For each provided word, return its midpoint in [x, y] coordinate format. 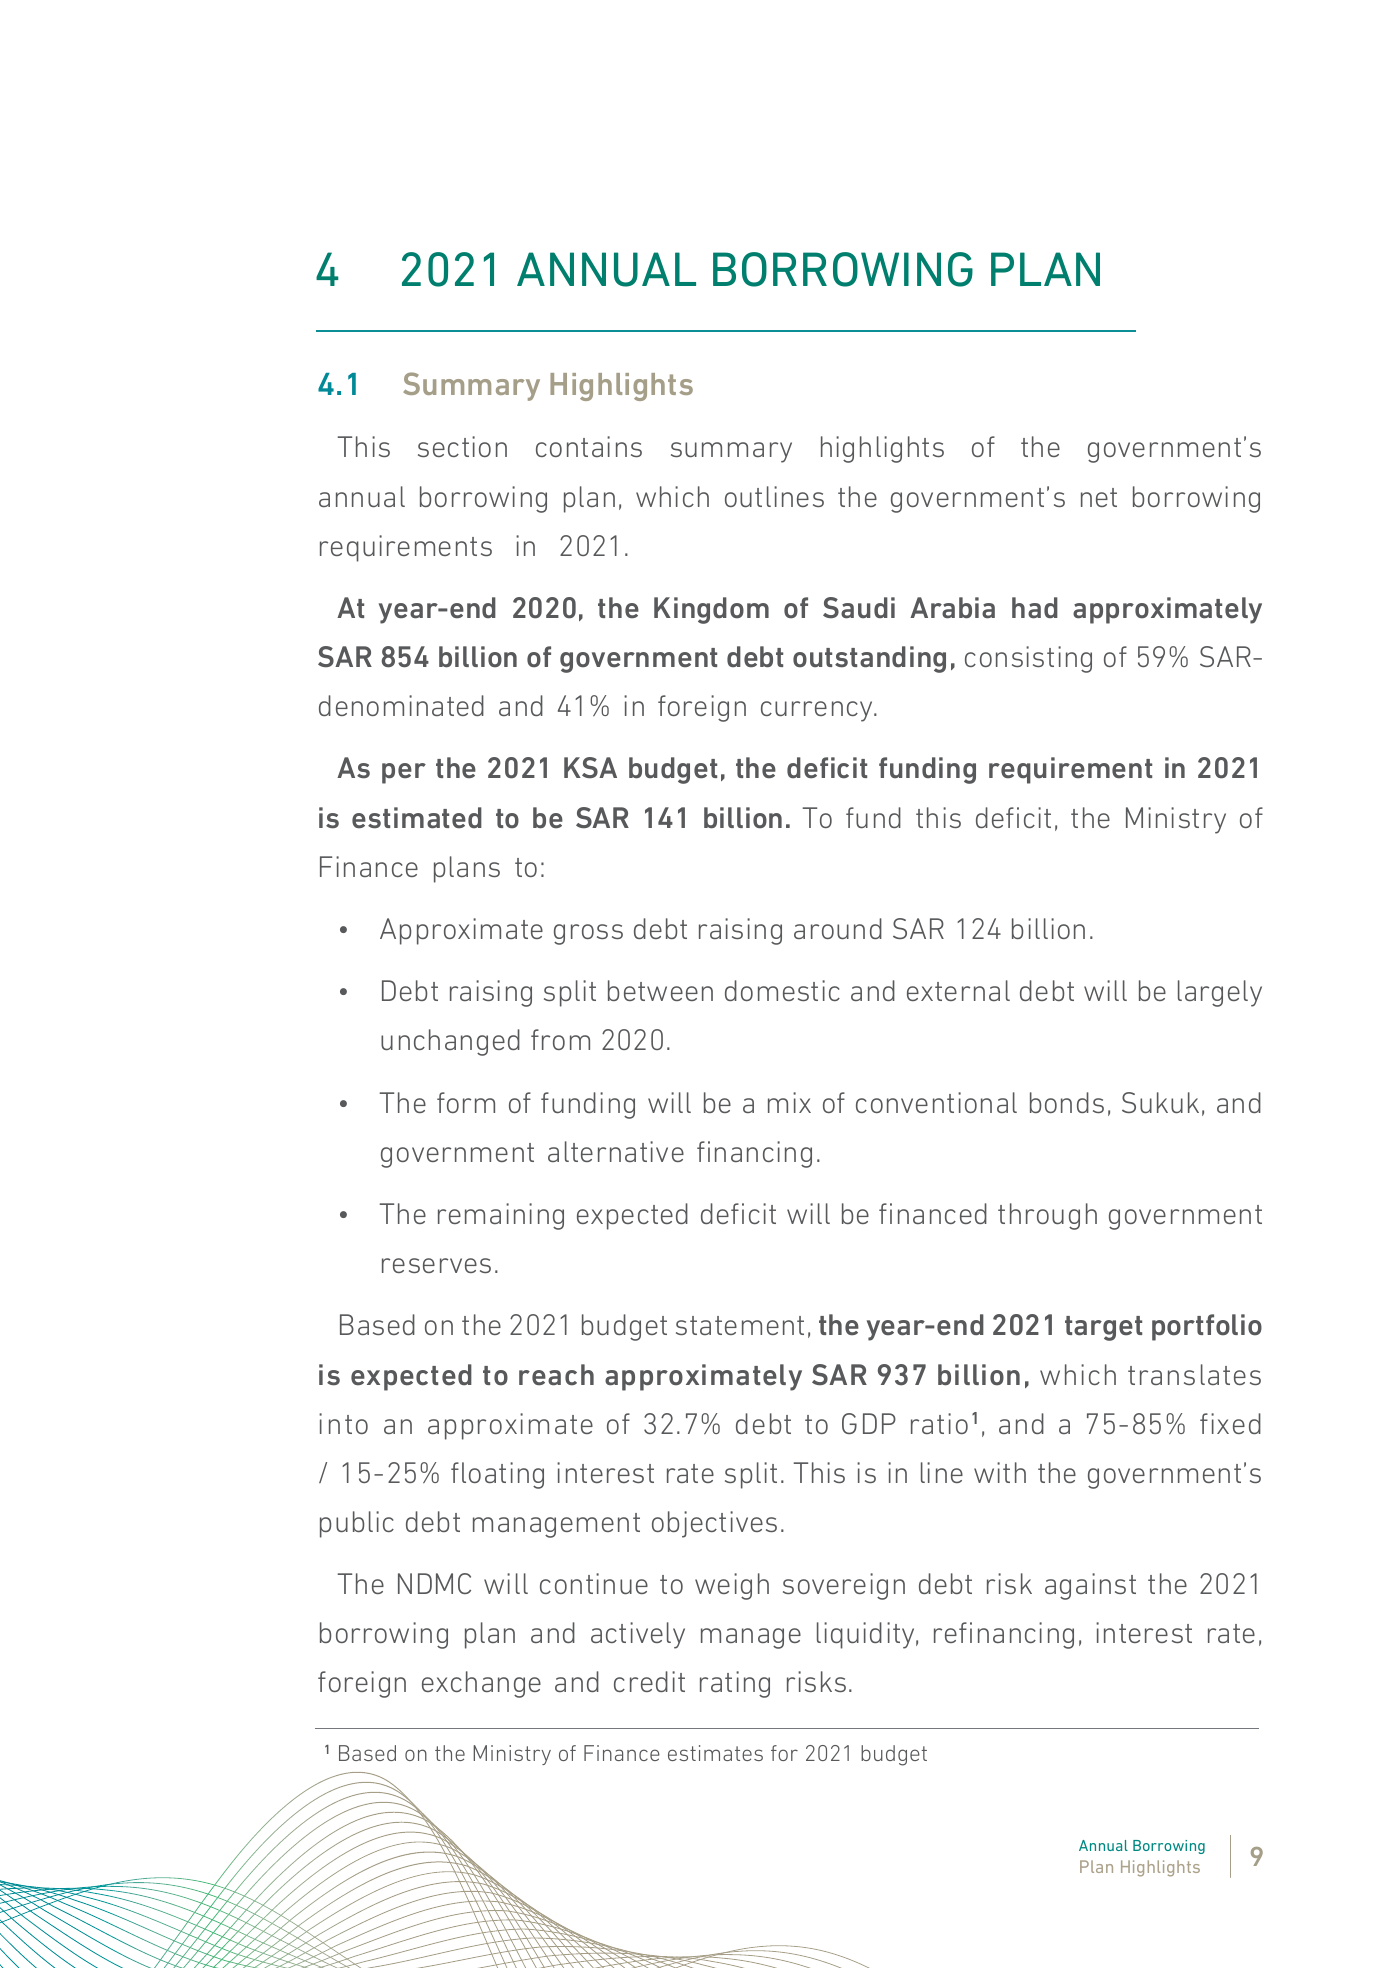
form [466, 1102]
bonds [1067, 1102]
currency [818, 711]
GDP [869, 1423]
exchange [481, 1684]
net [1099, 497]
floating [497, 1475]
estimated [417, 818]
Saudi [859, 608]
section [462, 446]
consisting [1028, 659]
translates [1194, 1374]
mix [789, 1102]
